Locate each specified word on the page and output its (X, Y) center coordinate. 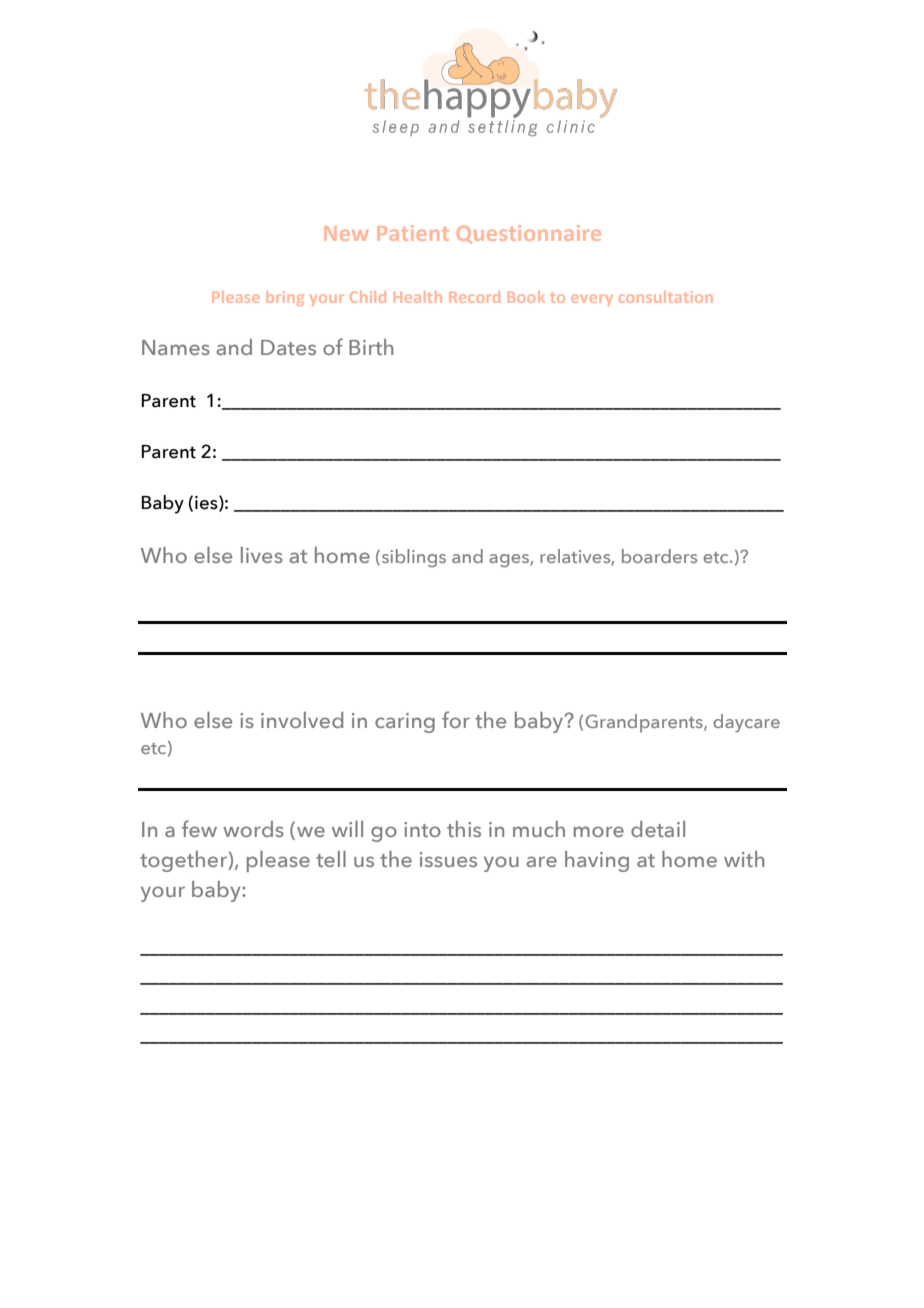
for (456, 719)
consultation (665, 297)
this (464, 829)
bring (285, 298)
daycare (746, 723)
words (253, 829)
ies (207, 503)
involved (302, 720)
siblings (412, 558)
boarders (659, 556)
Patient (413, 233)
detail (658, 829)
